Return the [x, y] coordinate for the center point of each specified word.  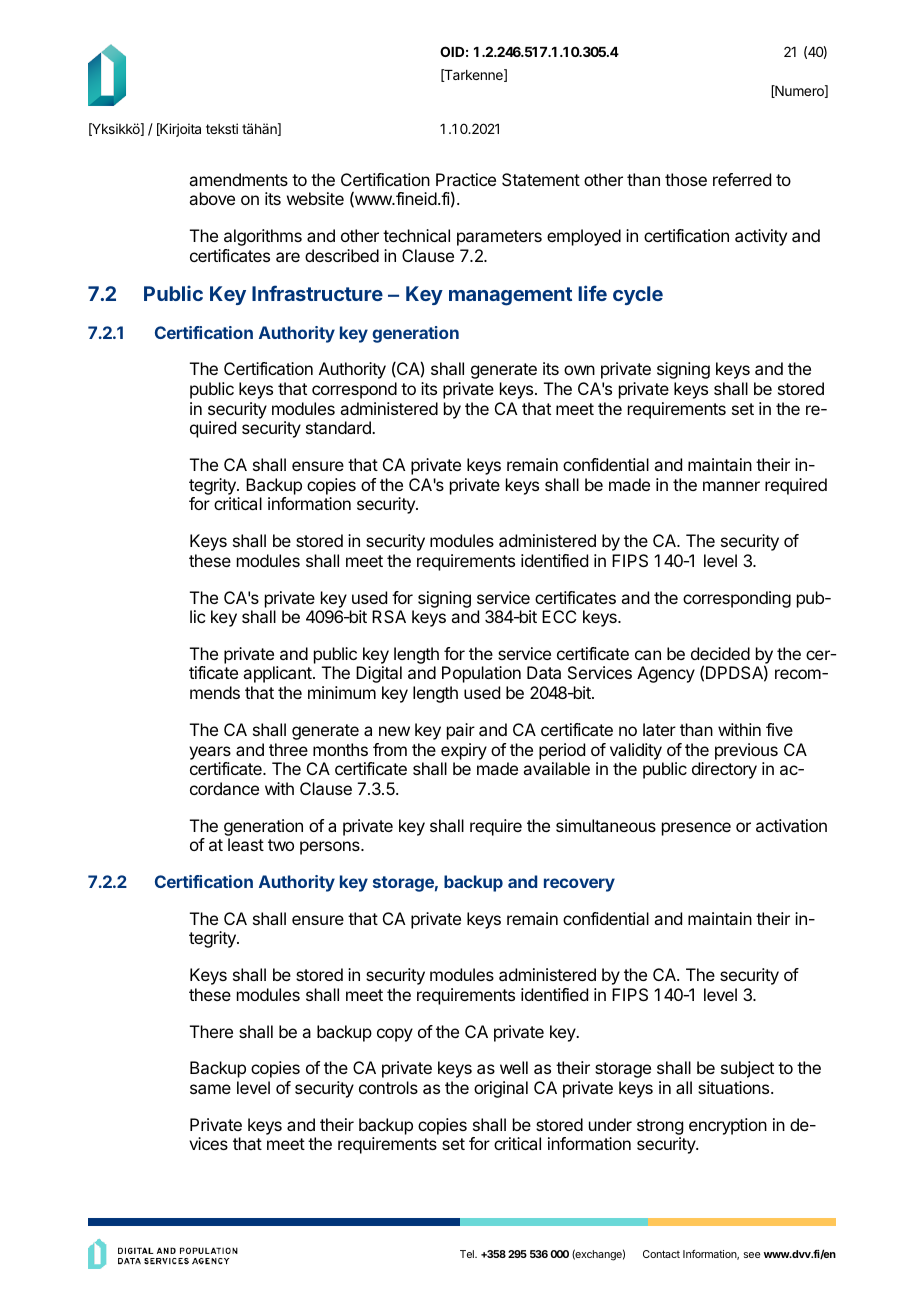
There [211, 1031]
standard [339, 427]
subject [747, 1069]
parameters [499, 238]
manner [731, 486]
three [288, 749]
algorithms [263, 237]
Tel [468, 1254]
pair [461, 731]
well [514, 1067]
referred [742, 179]
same [210, 1089]
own [579, 370]
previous [746, 751]
